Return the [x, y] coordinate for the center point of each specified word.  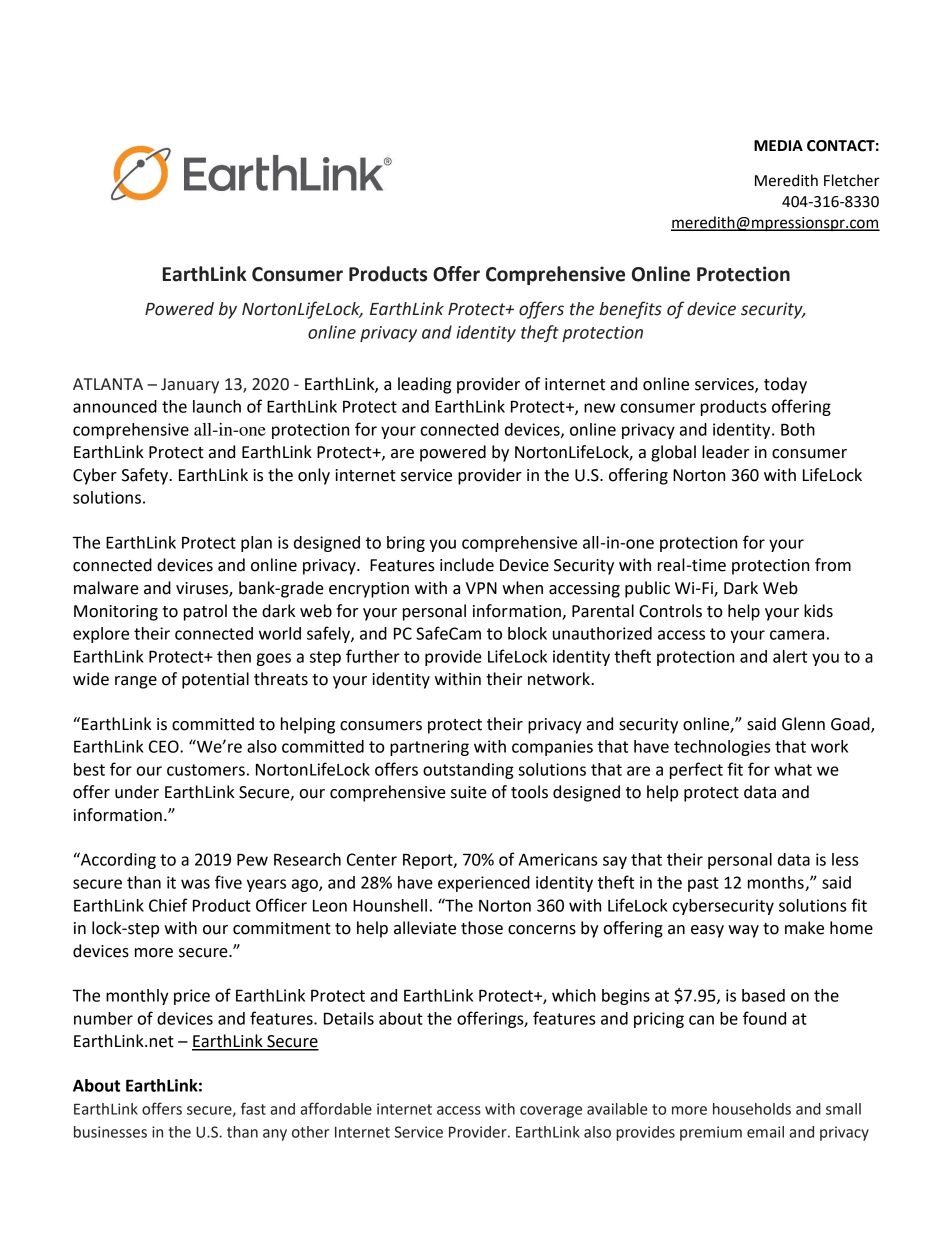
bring [406, 544]
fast [253, 1108]
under [137, 792]
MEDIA [778, 145]
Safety [146, 476]
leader [725, 452]
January [190, 386]
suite [469, 792]
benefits [630, 310]
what [793, 769]
